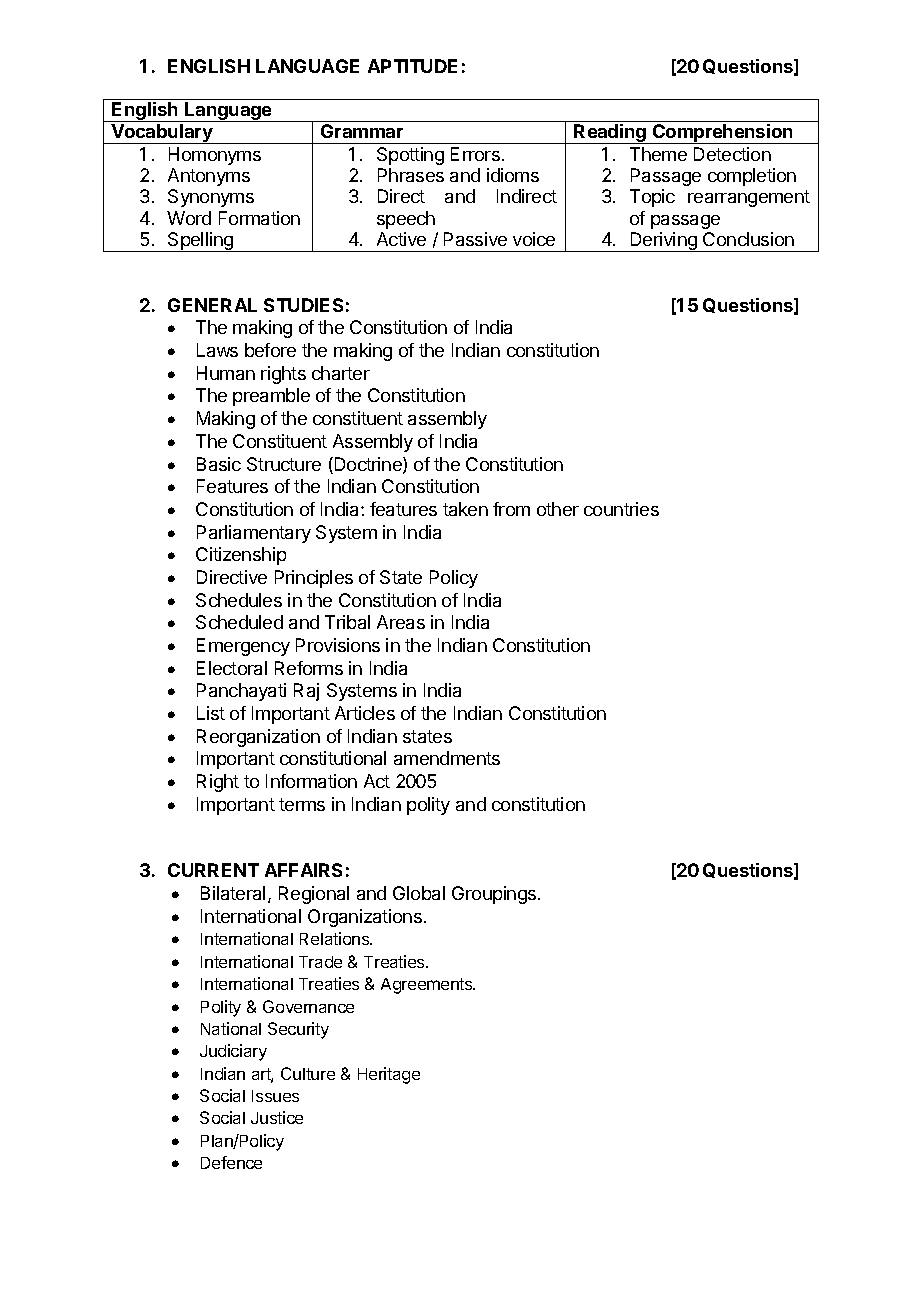 This document has width=924, height=1308. Describe the element at coordinates (217, 350) in the document. I see `Laws` at that location.
